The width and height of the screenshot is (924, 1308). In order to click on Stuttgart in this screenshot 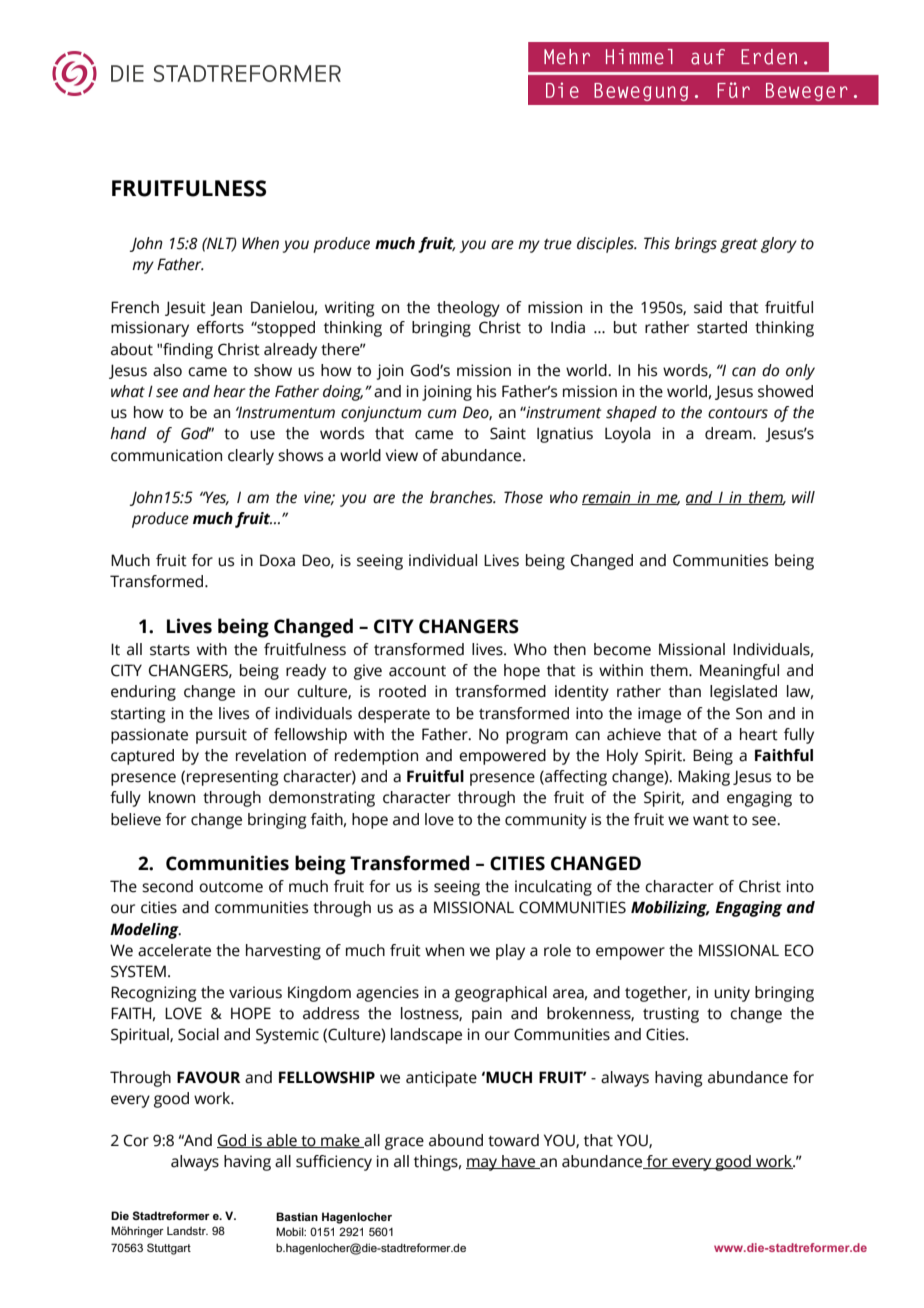, I will do `click(169, 1249)`.
